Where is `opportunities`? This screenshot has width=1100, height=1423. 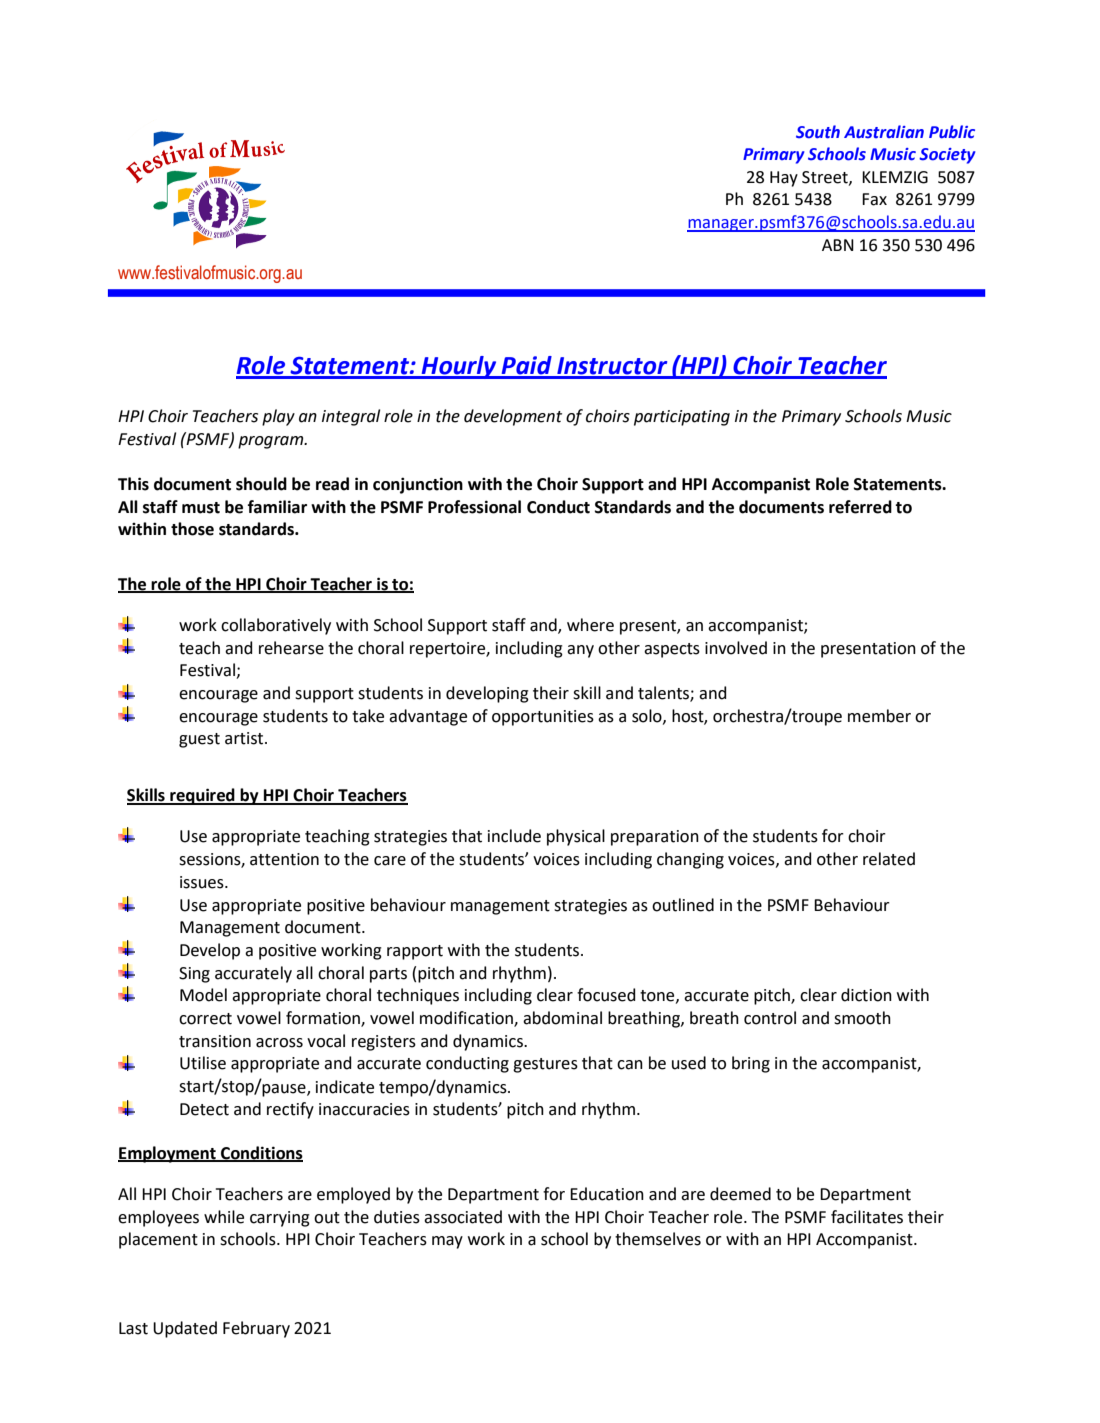
opportunities is located at coordinates (543, 718).
